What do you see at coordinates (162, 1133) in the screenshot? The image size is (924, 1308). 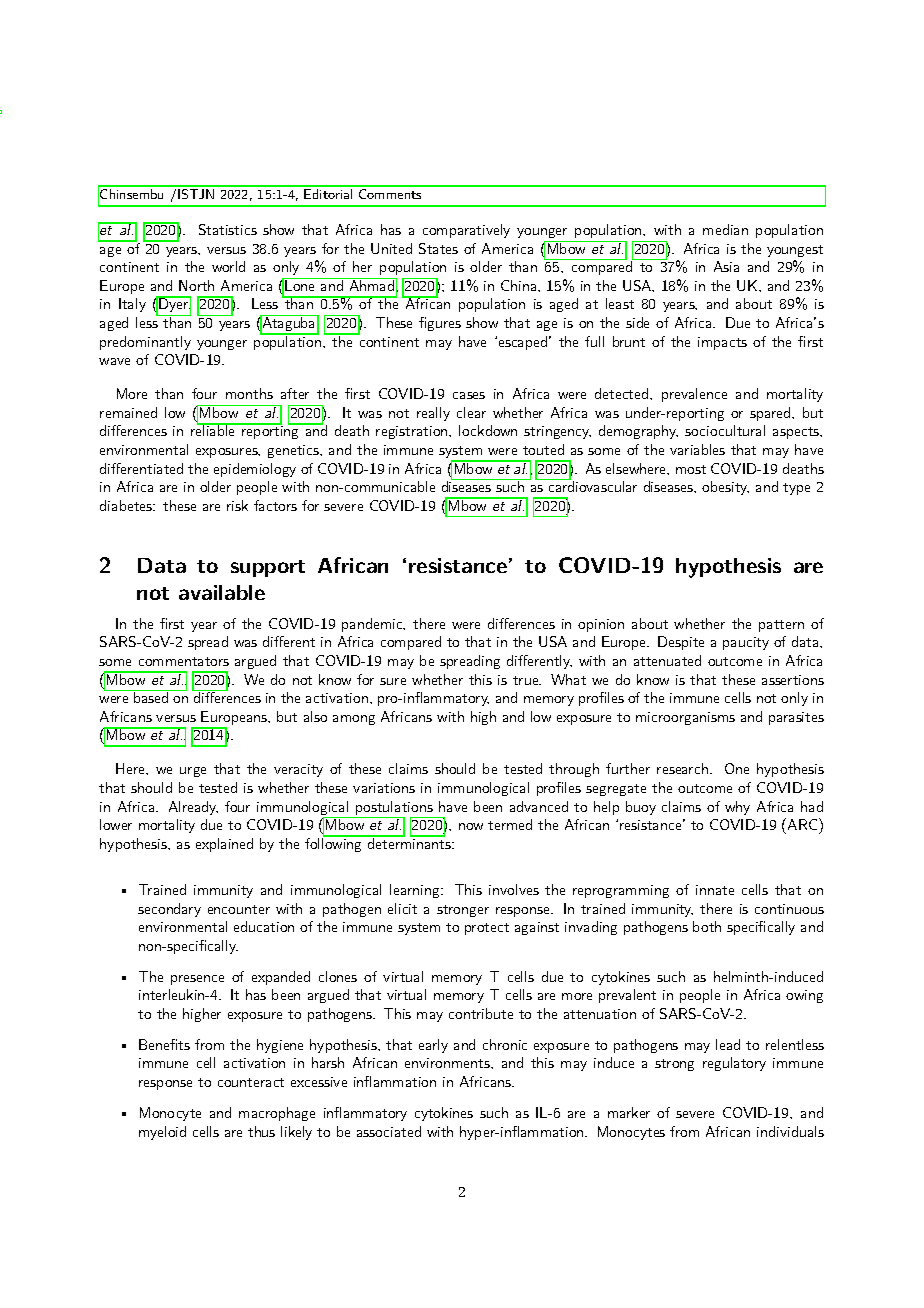 I see `myeloid` at bounding box center [162, 1133].
